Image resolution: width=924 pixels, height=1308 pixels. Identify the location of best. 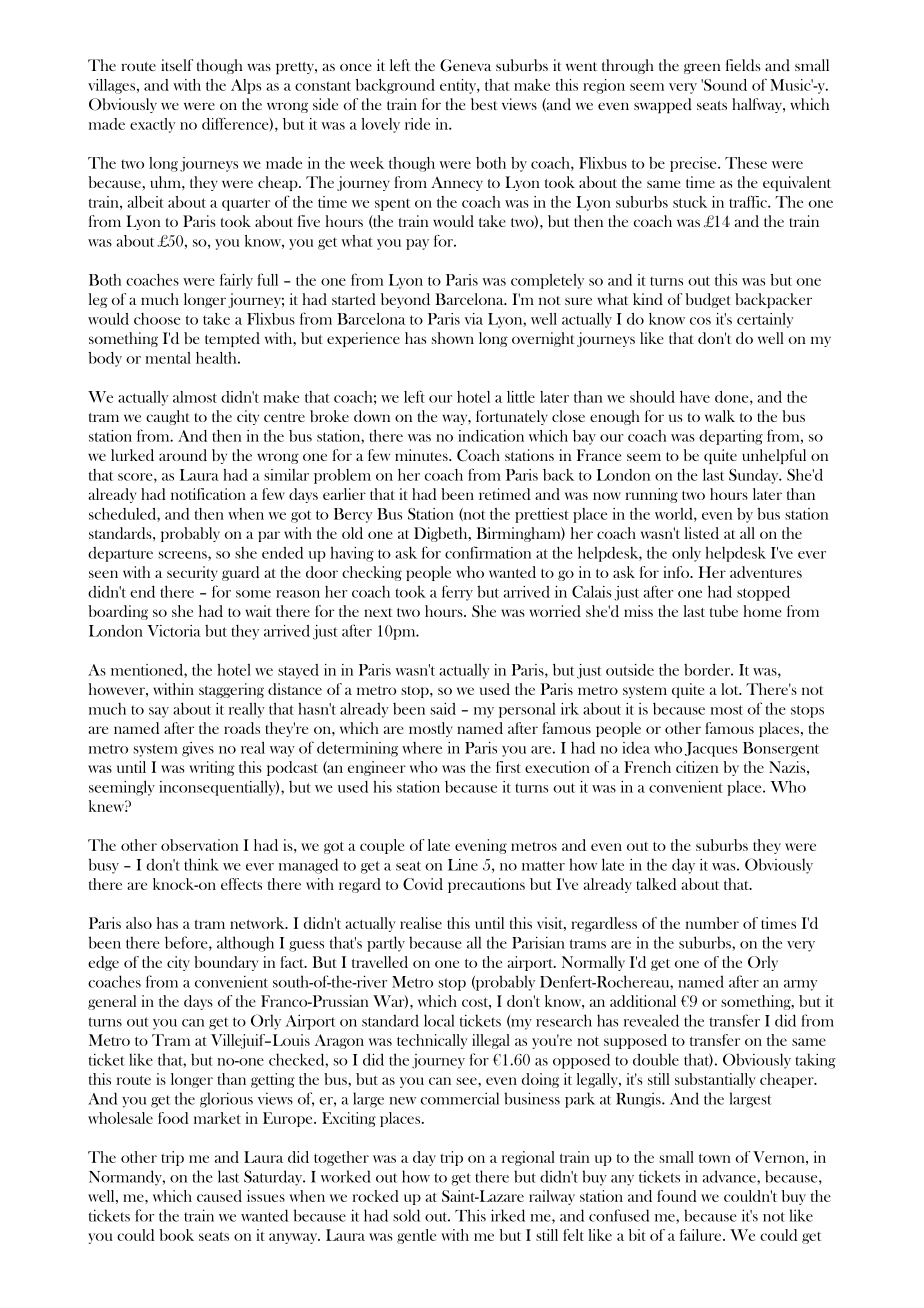
(484, 104).
